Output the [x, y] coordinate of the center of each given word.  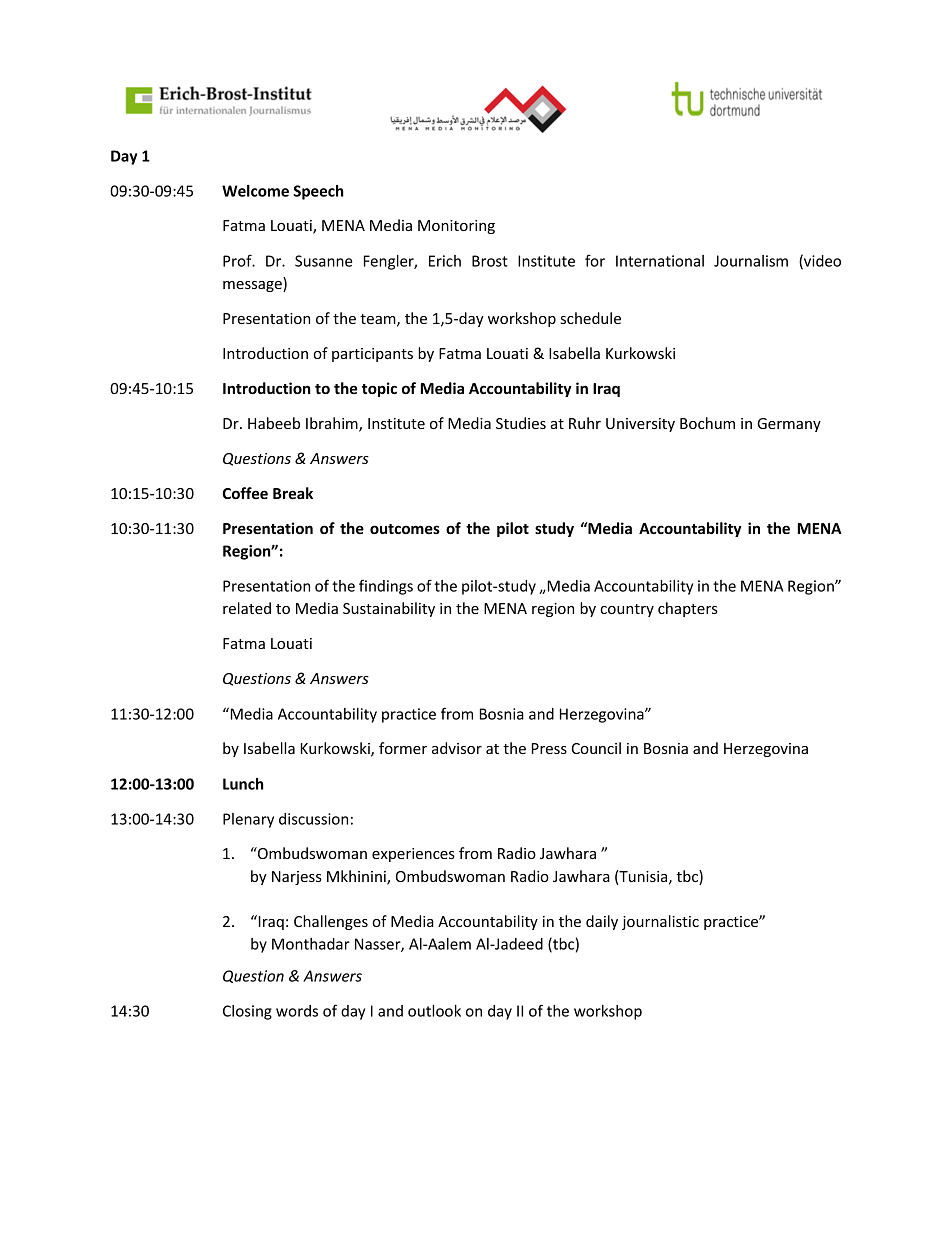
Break [293, 493]
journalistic [660, 922]
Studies [521, 423]
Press [549, 748]
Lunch [243, 784]
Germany [789, 425]
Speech [319, 192]
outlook [434, 1011]
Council [596, 748]
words [297, 1011]
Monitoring [456, 227]
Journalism [751, 261]
